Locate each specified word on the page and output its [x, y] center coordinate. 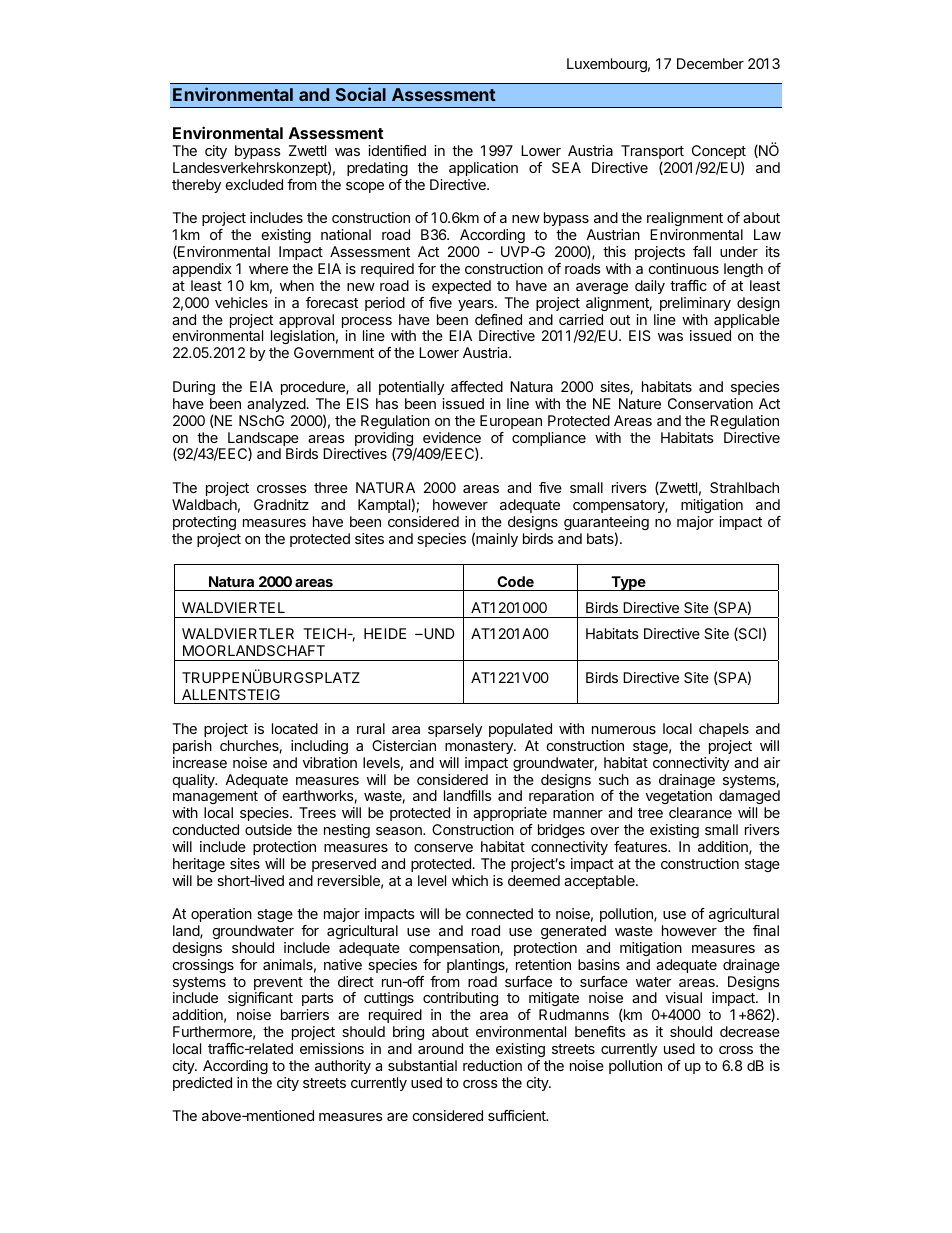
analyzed [276, 405]
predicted [202, 1084]
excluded [254, 184]
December [710, 63]
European [511, 422]
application [483, 169]
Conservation [710, 403]
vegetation [679, 799]
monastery [480, 747]
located [295, 728]
